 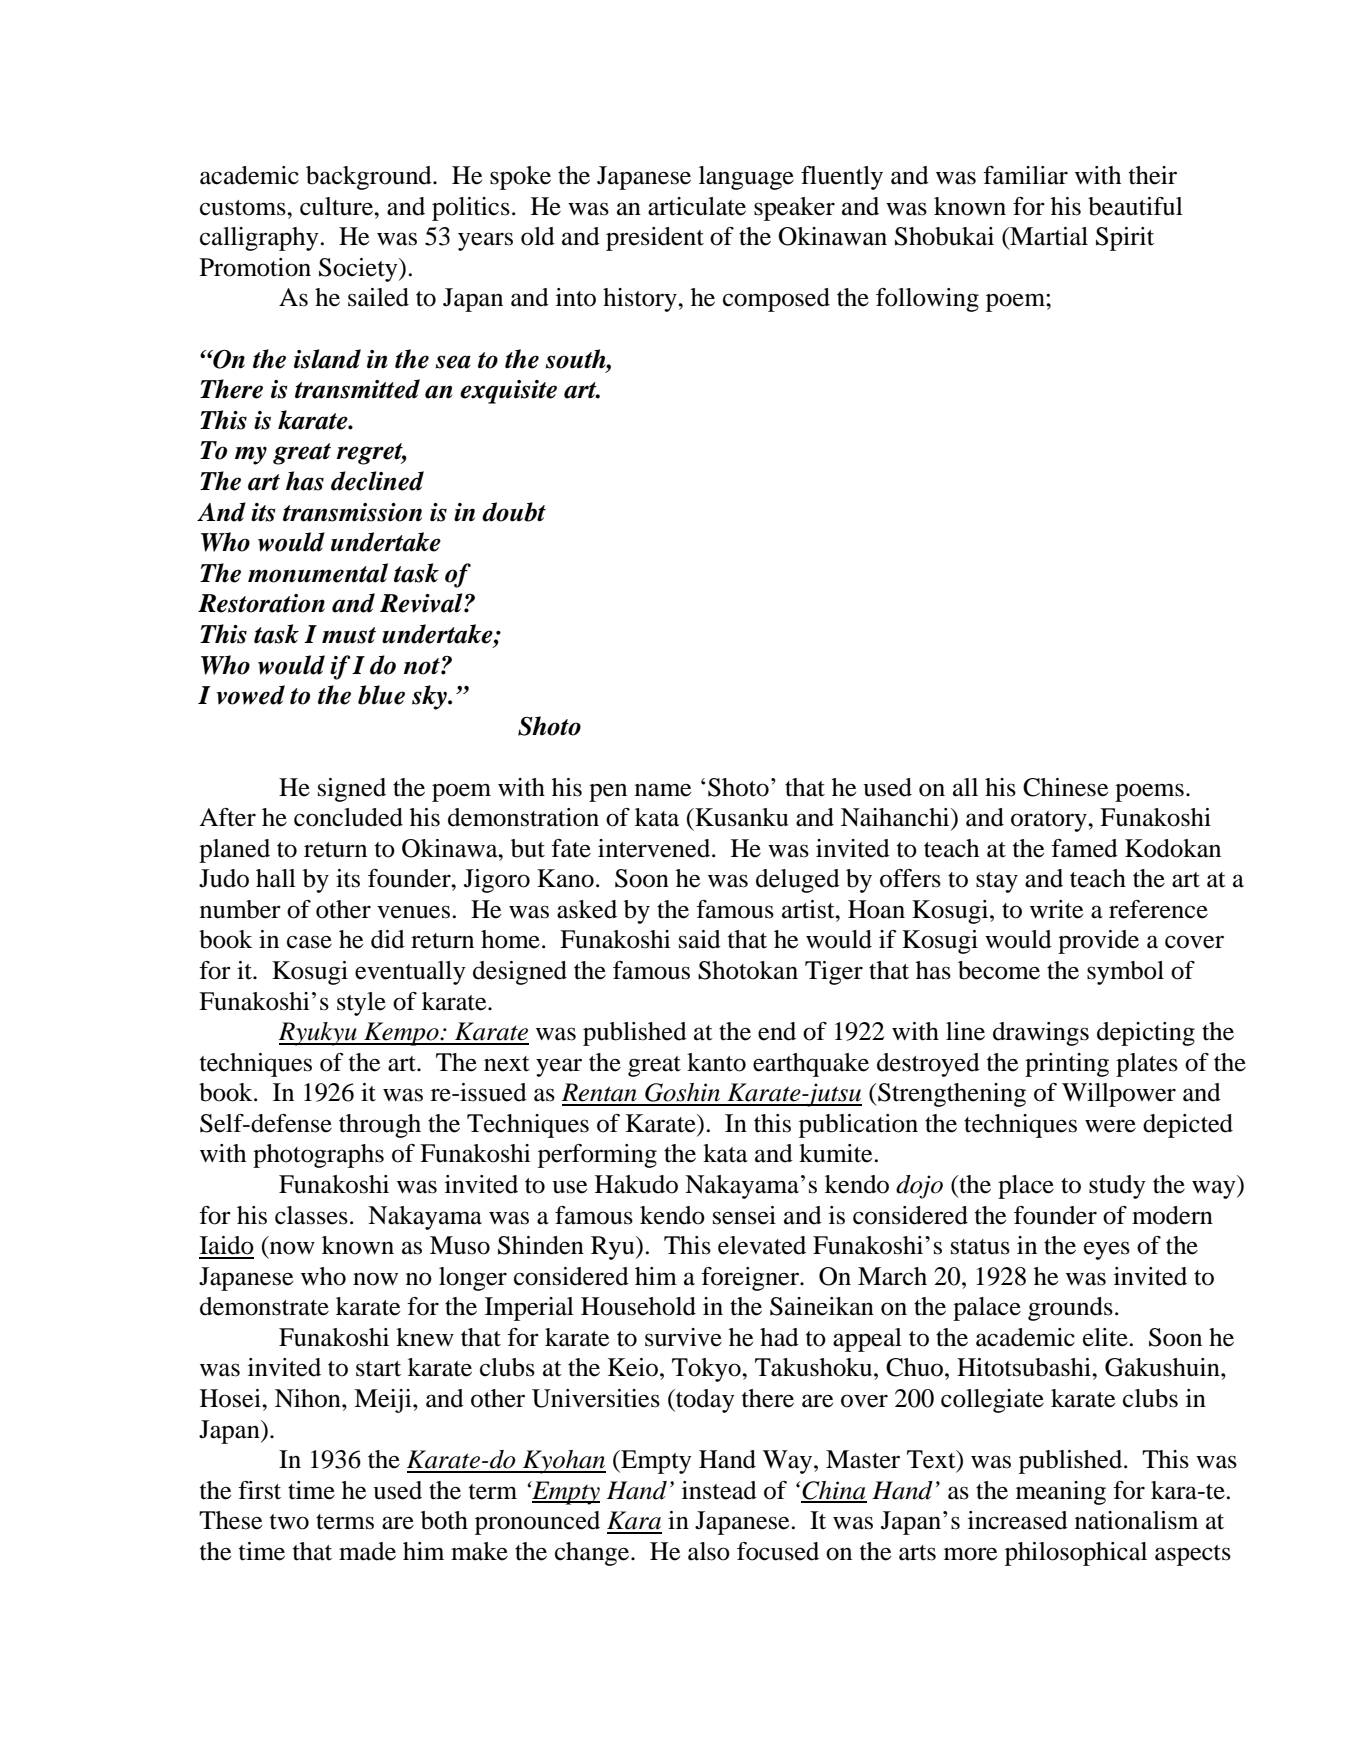 What do you see at coordinates (663, 790) in the image?
I see `name` at bounding box center [663, 790].
